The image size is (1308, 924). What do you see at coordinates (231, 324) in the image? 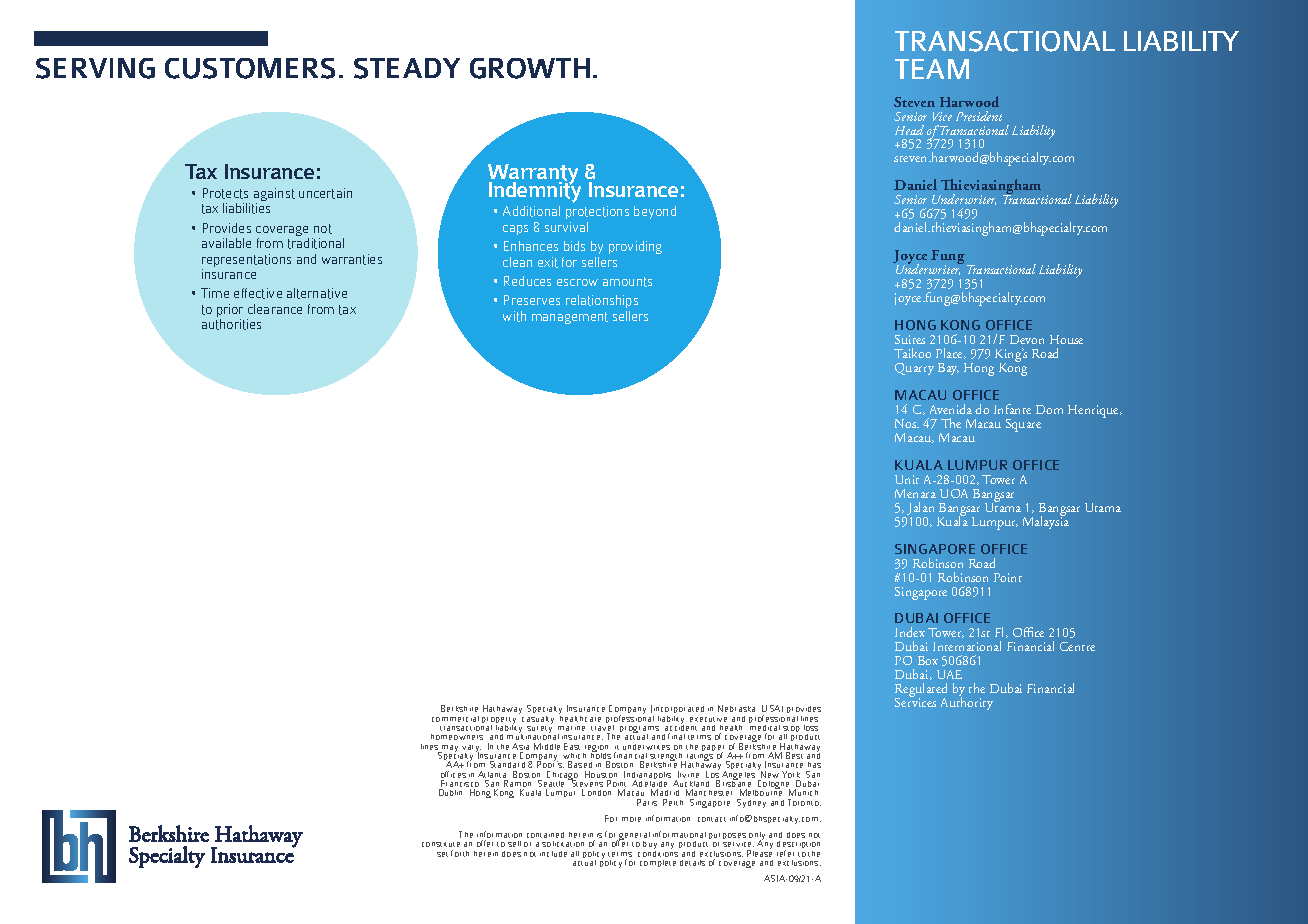
I see `authorities` at bounding box center [231, 324].
